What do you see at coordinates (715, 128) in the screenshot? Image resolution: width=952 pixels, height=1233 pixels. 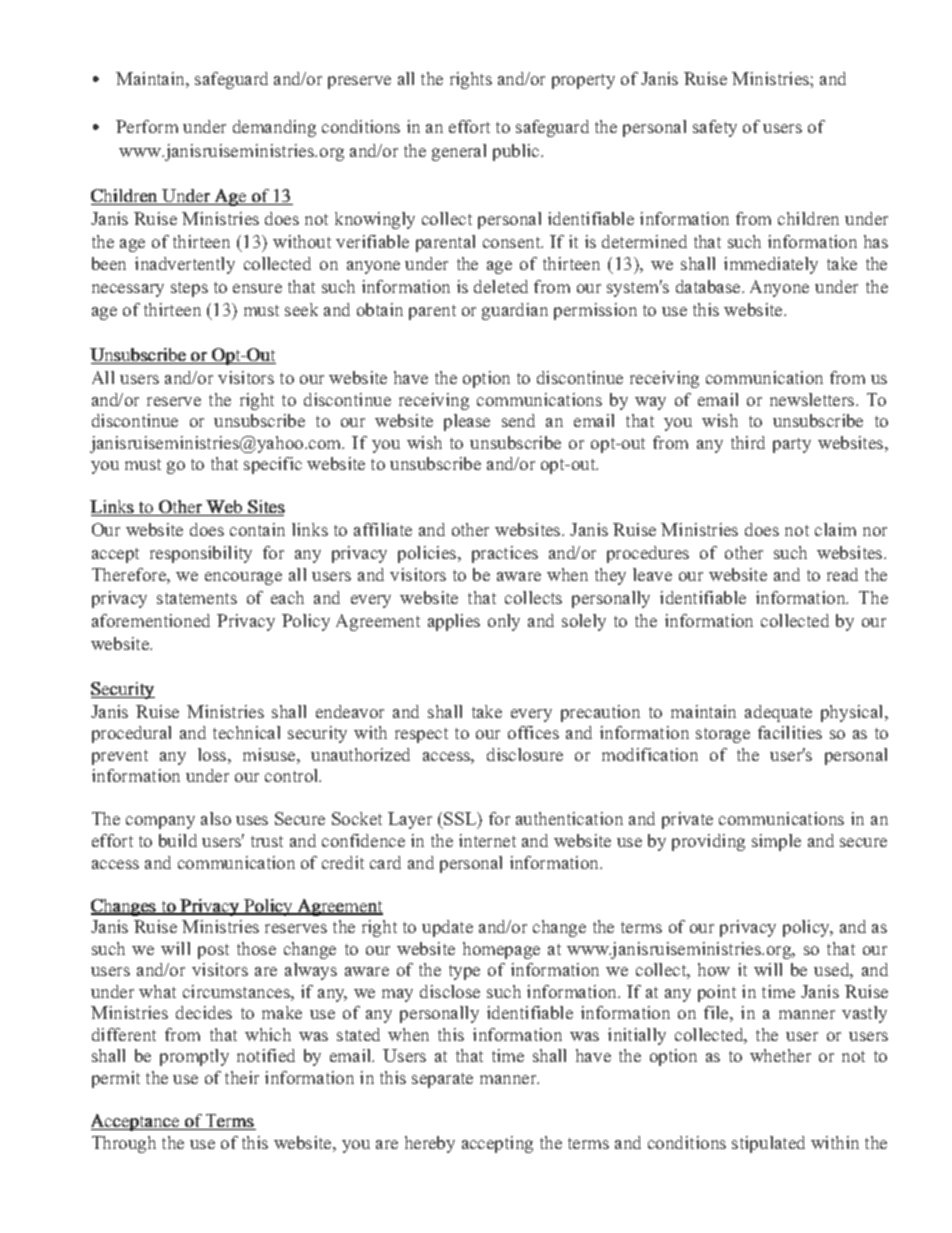 I see `safety` at bounding box center [715, 128].
